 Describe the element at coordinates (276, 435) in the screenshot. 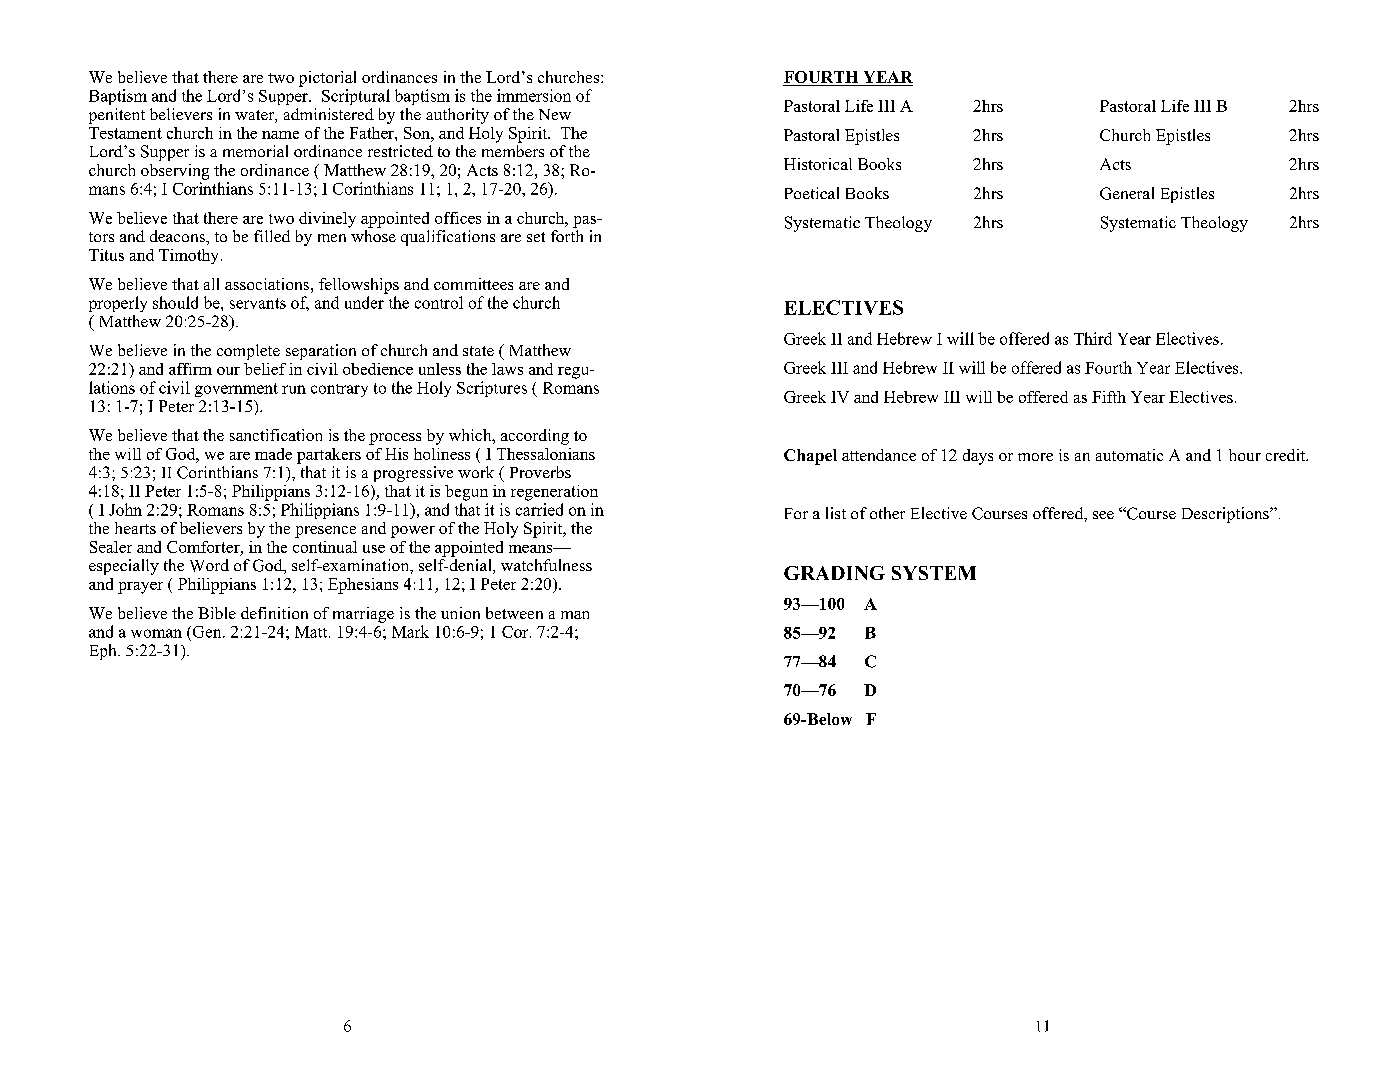

I see `sanctification` at that location.
